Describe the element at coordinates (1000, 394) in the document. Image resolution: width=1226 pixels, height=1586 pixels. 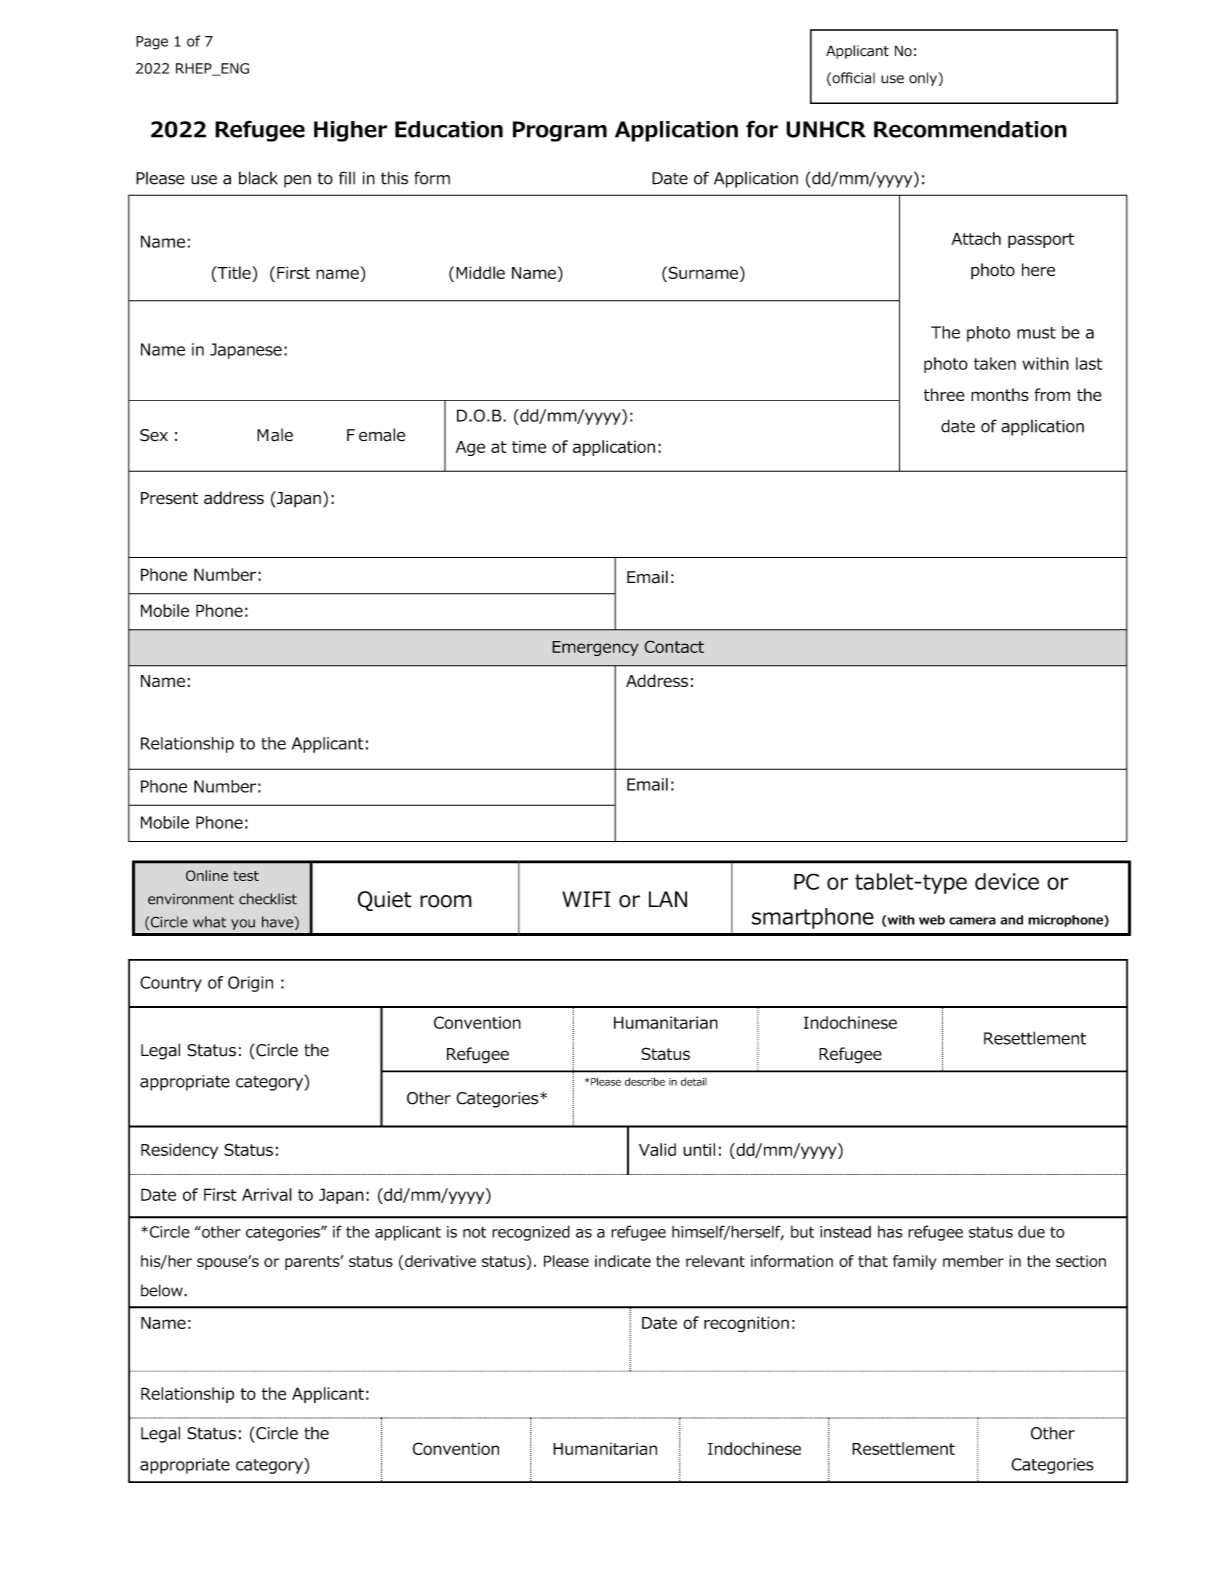
I see `months` at that location.
